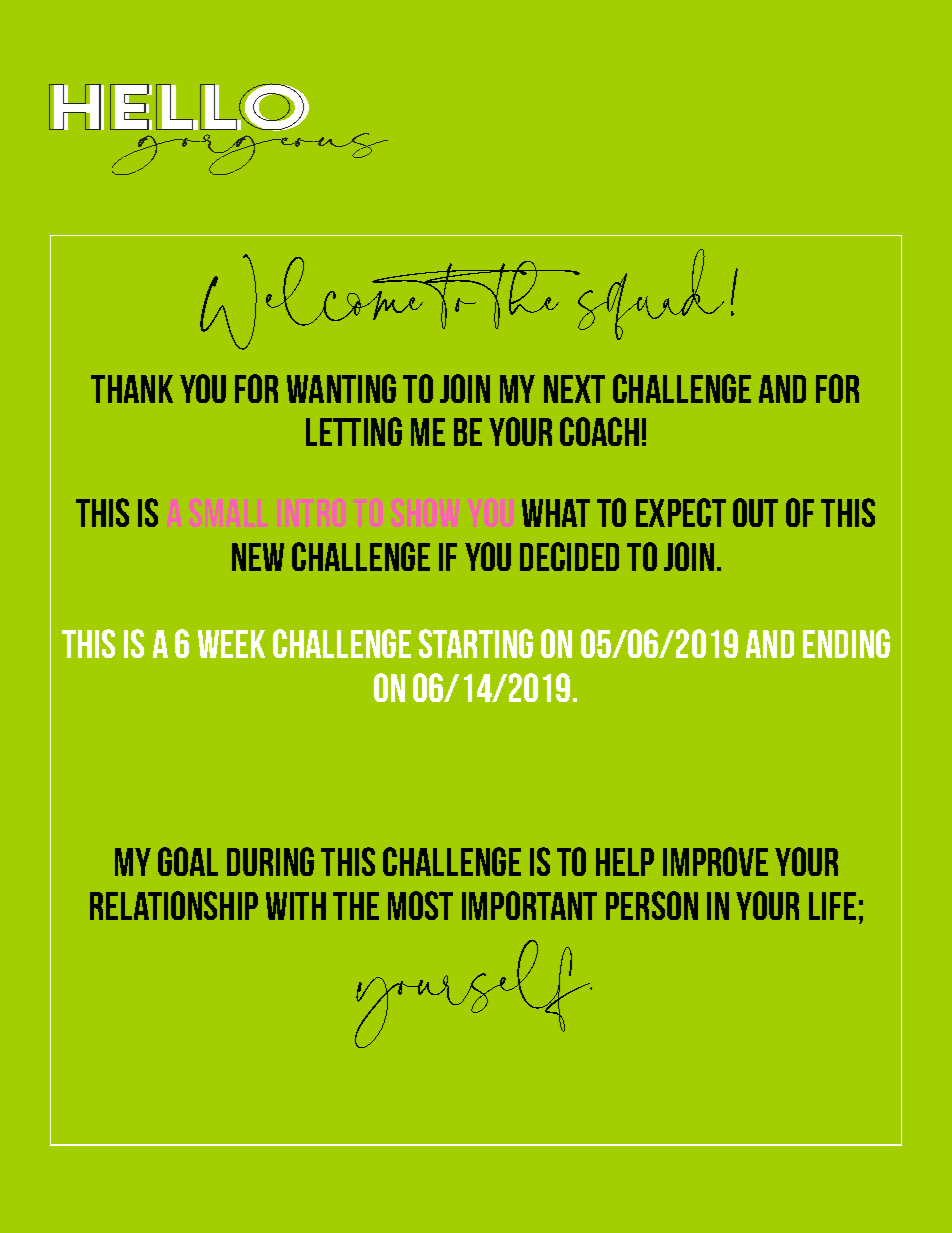 The height and width of the screenshot is (1233, 952). Describe the element at coordinates (574, 389) in the screenshot. I see `next` at that location.
